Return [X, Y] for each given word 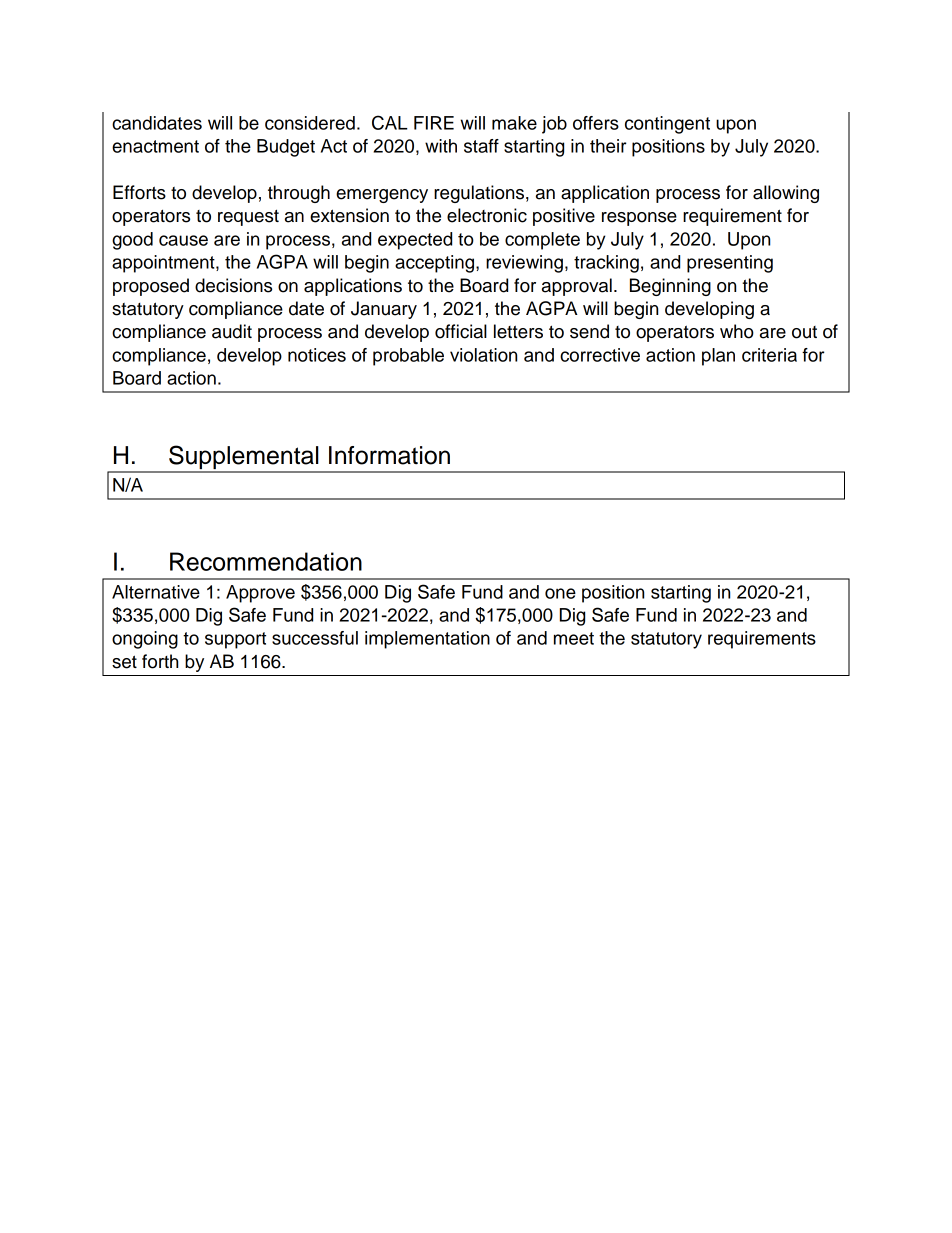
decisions [233, 285]
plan [718, 357]
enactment [155, 146]
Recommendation [266, 561]
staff [481, 146]
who [737, 331]
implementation [427, 640]
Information [389, 455]
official [461, 331]
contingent [667, 125]
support [235, 640]
